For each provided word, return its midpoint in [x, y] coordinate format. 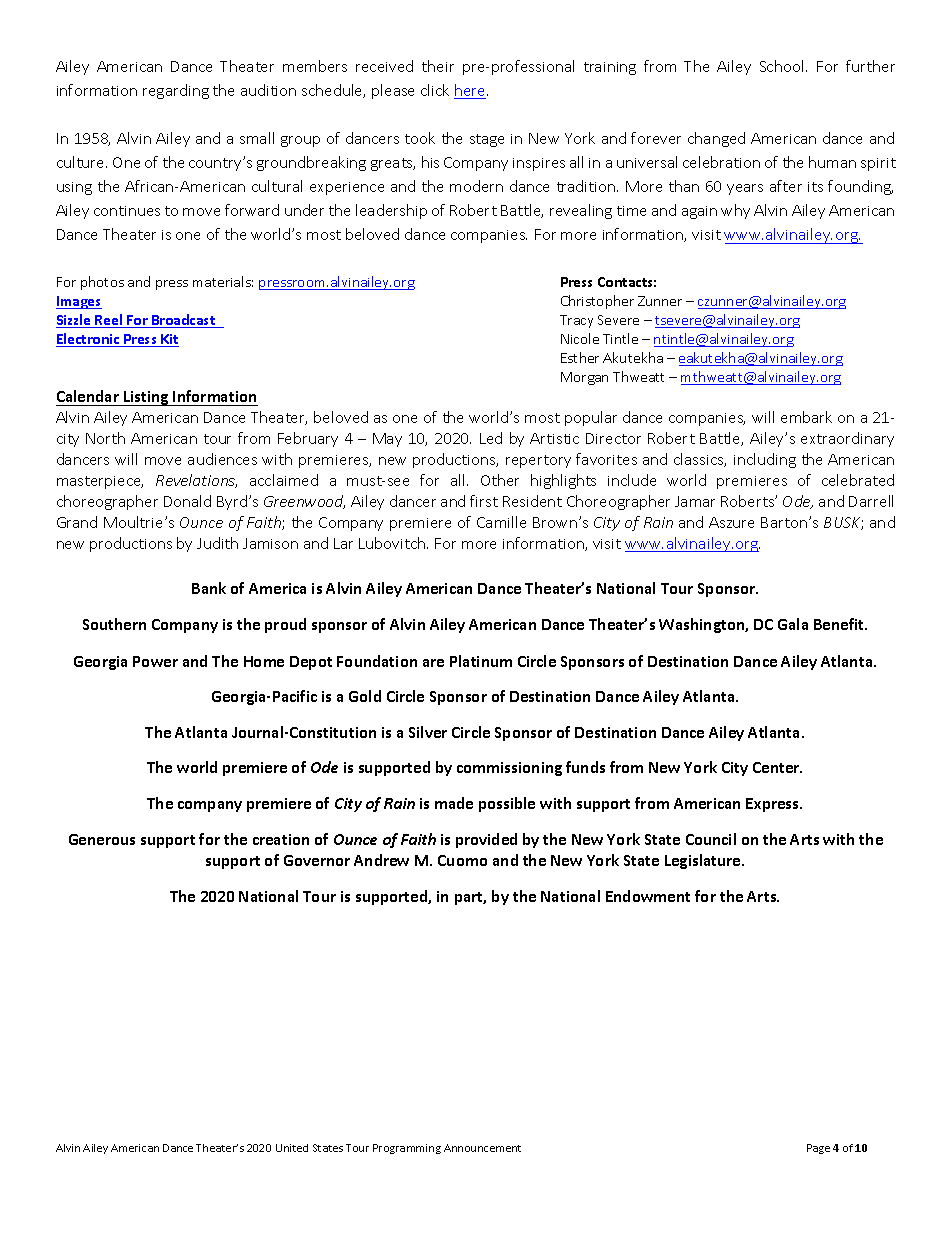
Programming [407, 1149]
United [292, 1148]
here [471, 91]
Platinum [481, 661]
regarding [176, 91]
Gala [793, 624]
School [781, 66]
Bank [209, 588]
